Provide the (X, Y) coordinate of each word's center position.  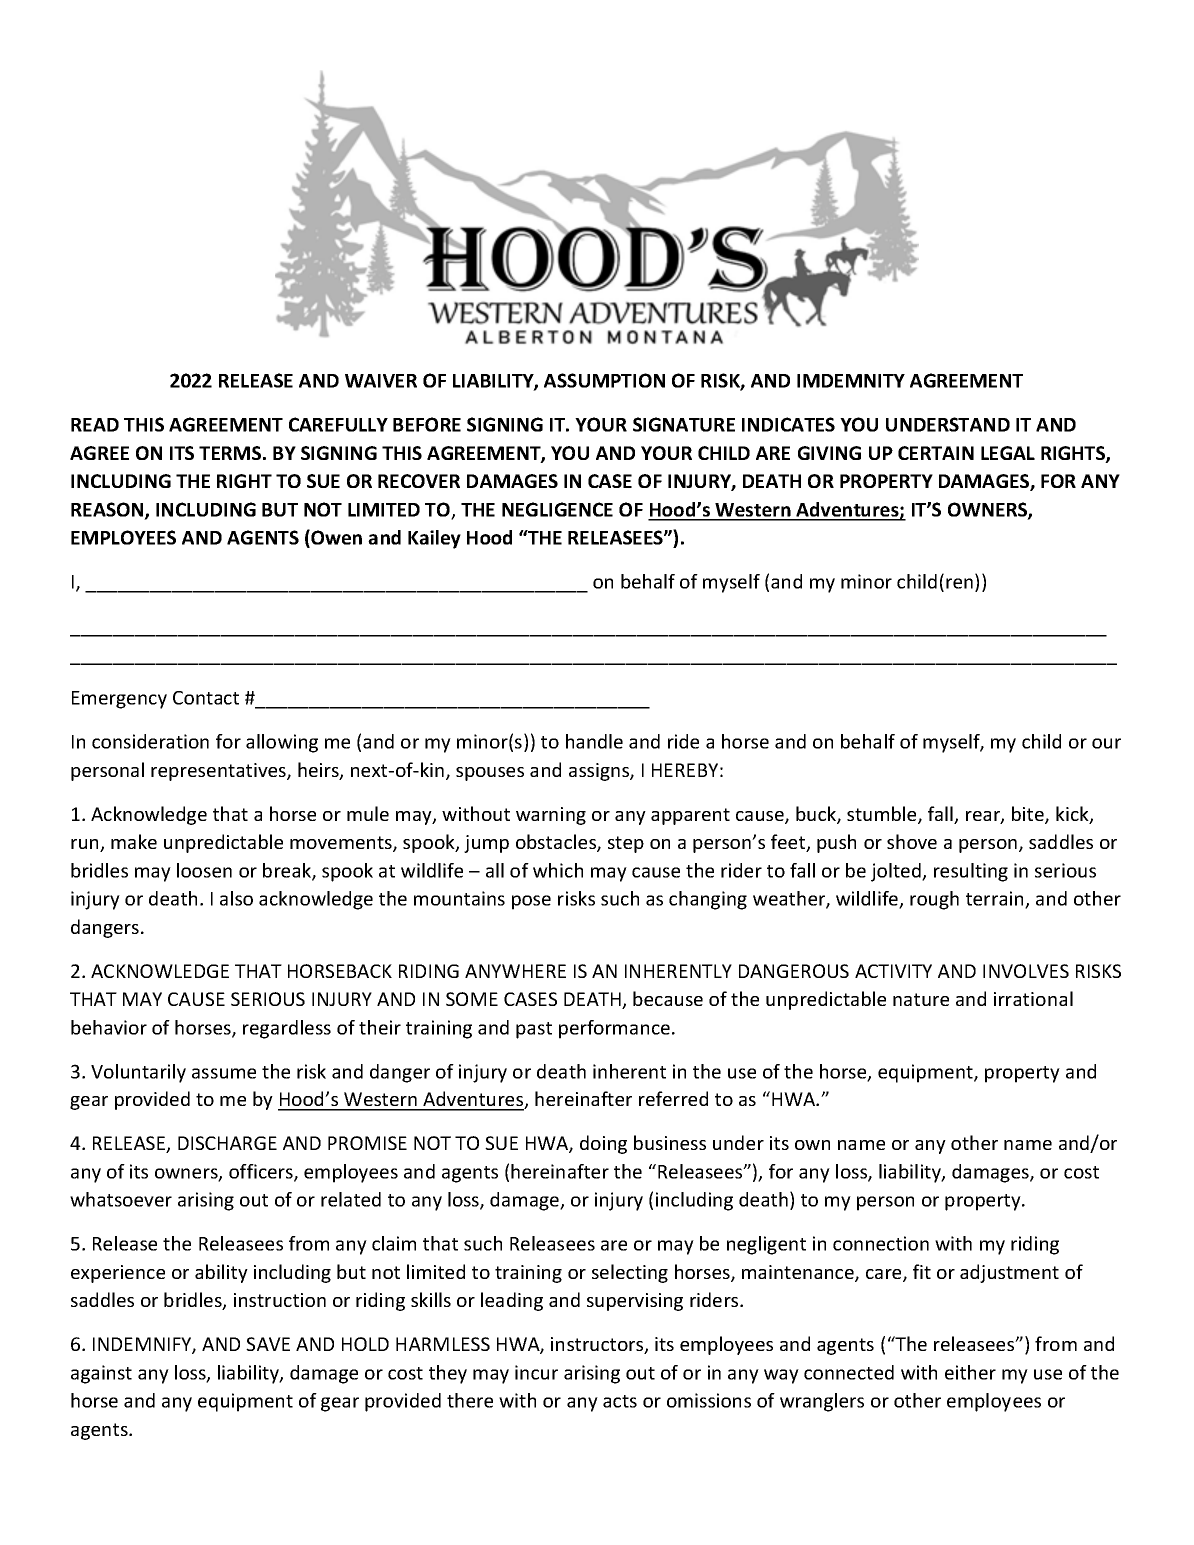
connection (881, 1243)
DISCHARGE (227, 1143)
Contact (206, 698)
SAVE (268, 1344)
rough (934, 900)
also (236, 898)
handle (594, 741)
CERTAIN (936, 453)
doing (603, 1144)
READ (95, 425)
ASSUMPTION (604, 380)
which (558, 870)
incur (536, 1372)
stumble (883, 815)
